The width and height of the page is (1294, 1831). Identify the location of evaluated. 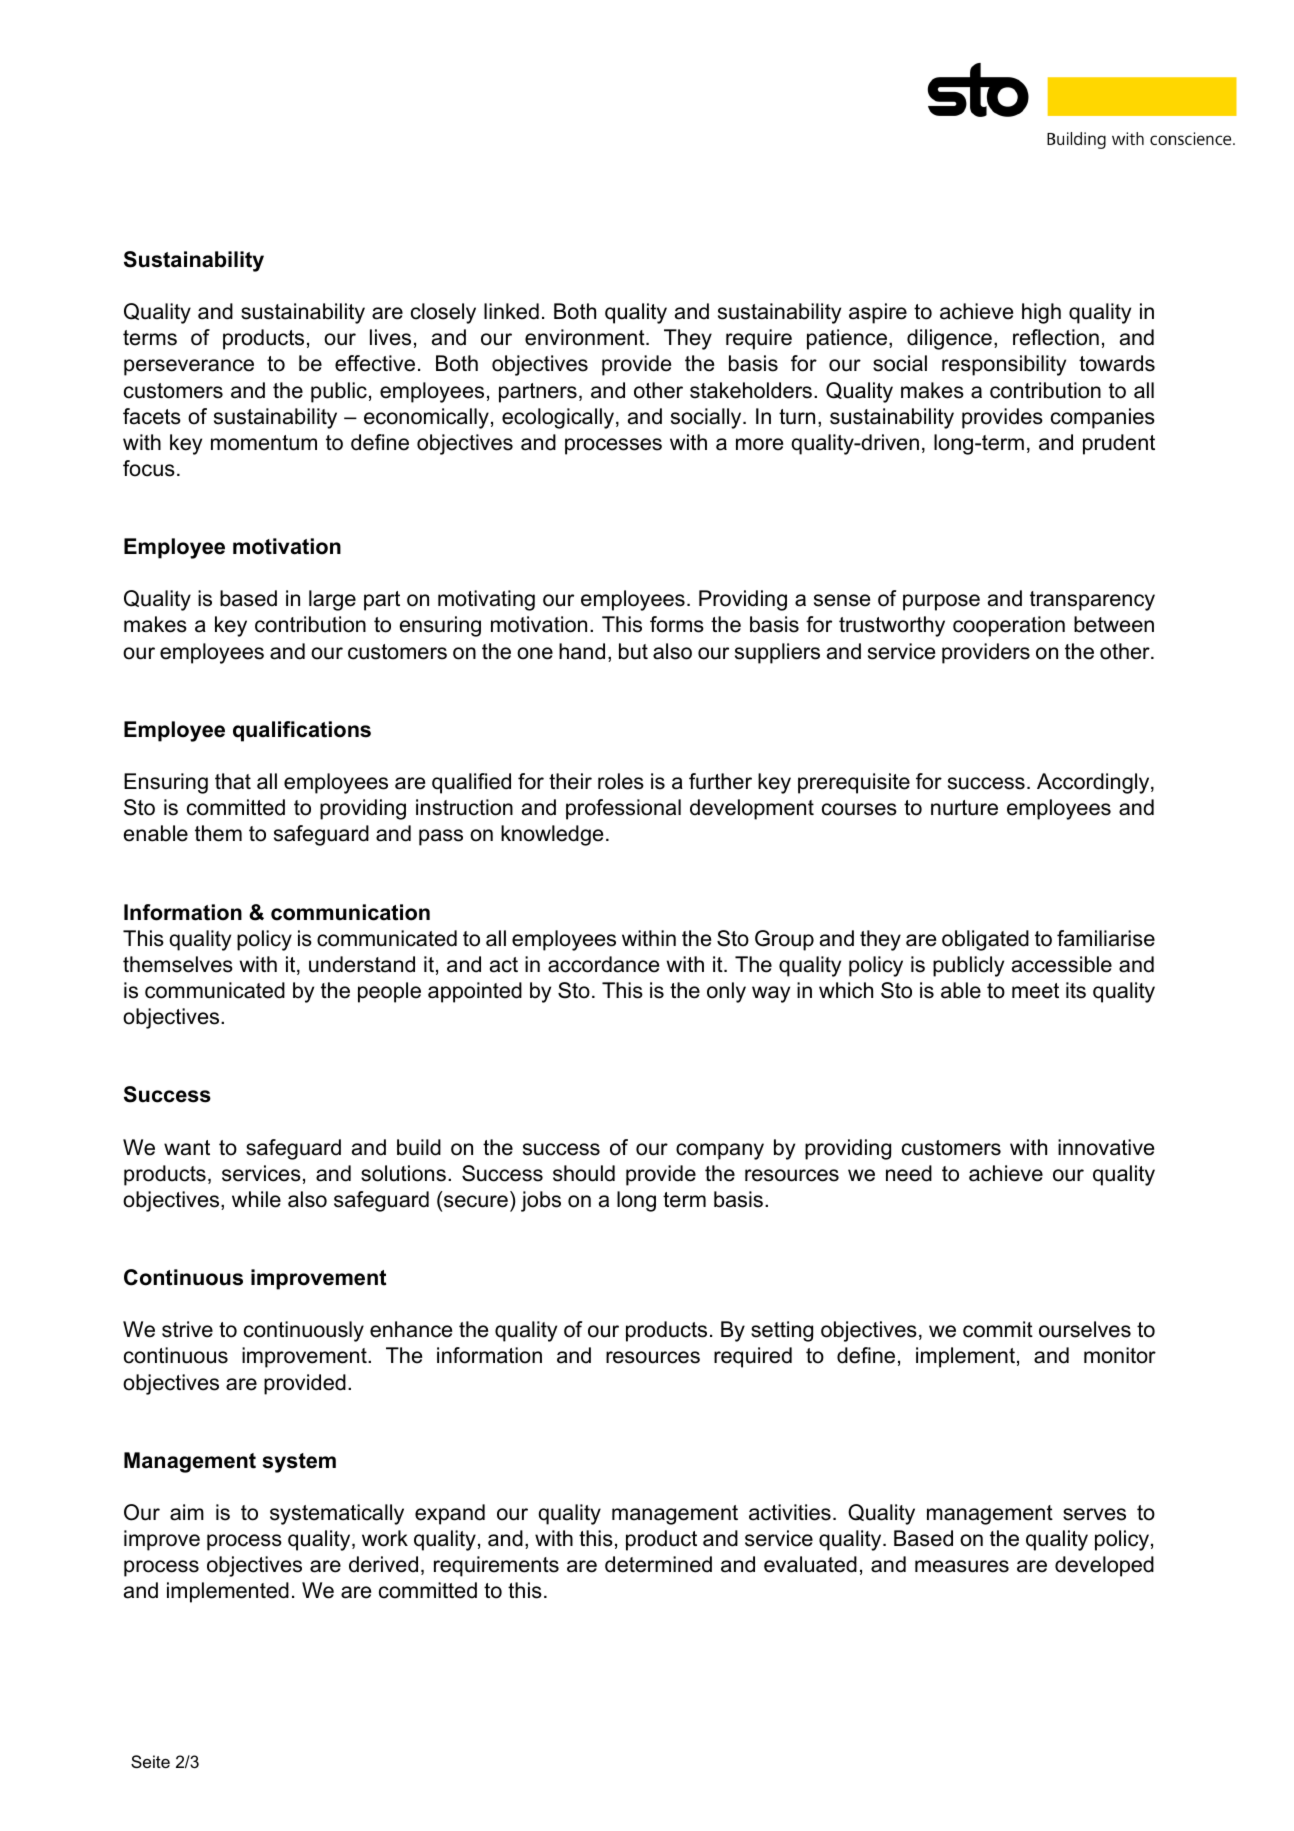
(810, 1564).
